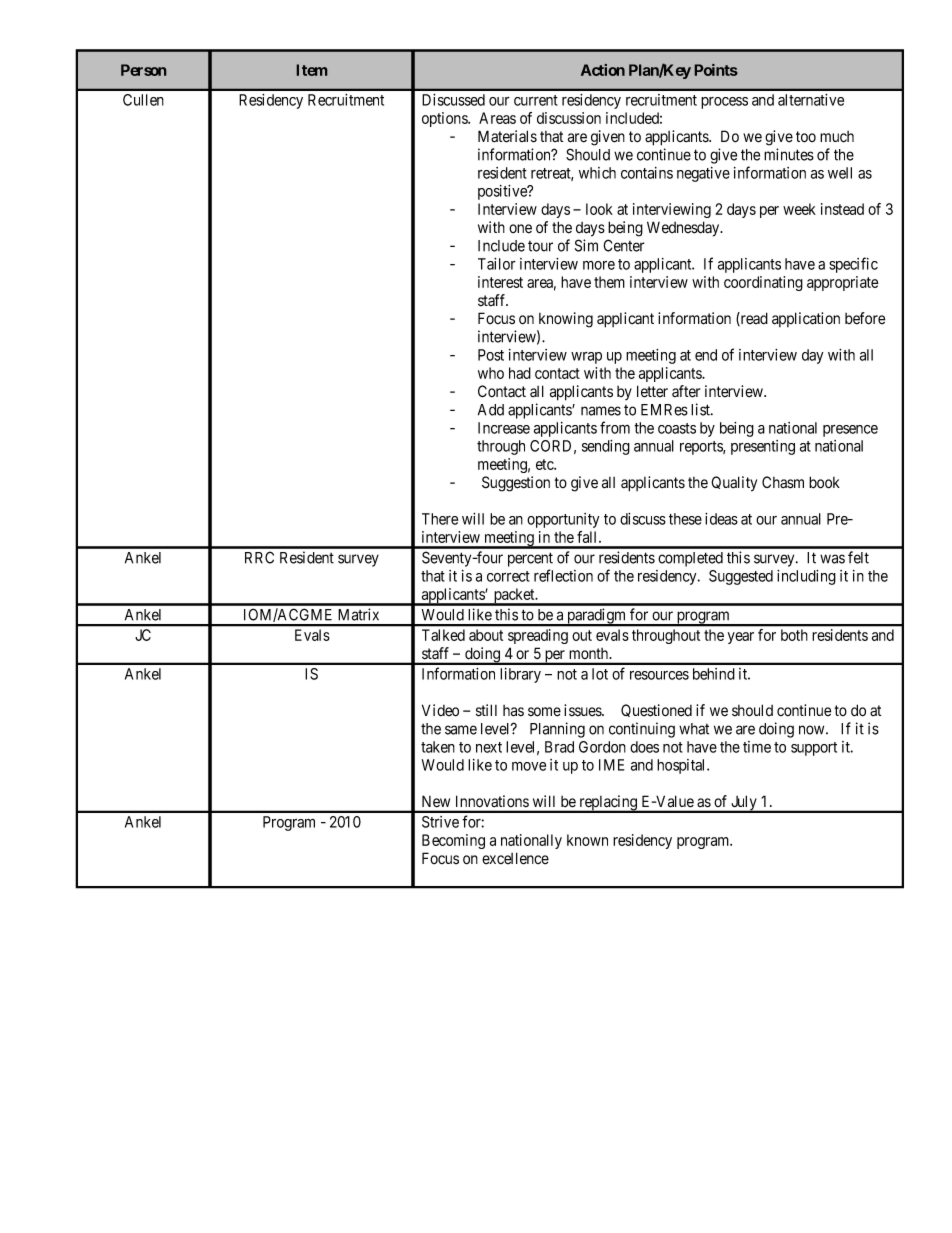 The height and width of the screenshot is (1233, 952). Describe the element at coordinates (811, 100) in the screenshot. I see `alternative` at that location.
